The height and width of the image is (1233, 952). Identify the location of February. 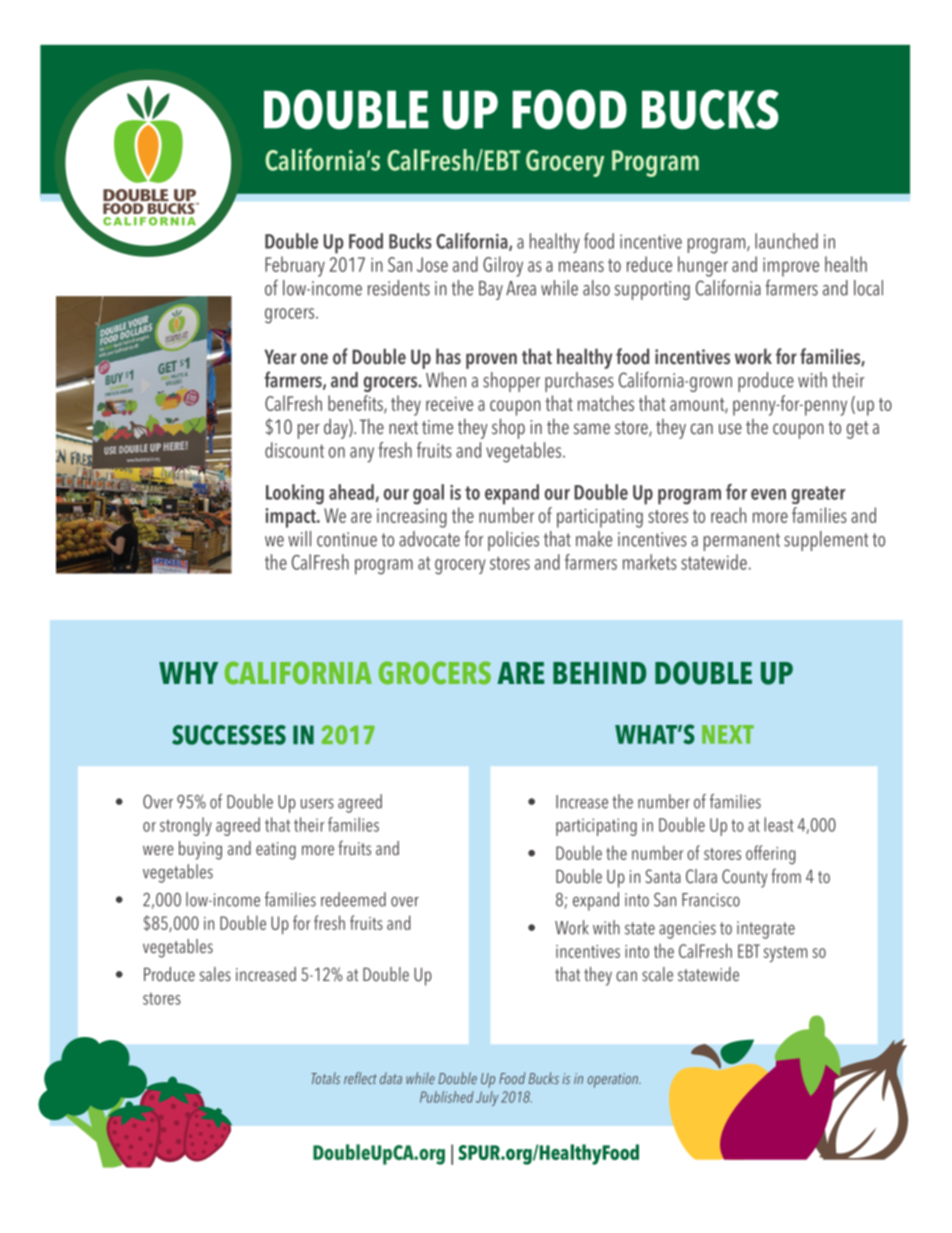
(295, 266).
